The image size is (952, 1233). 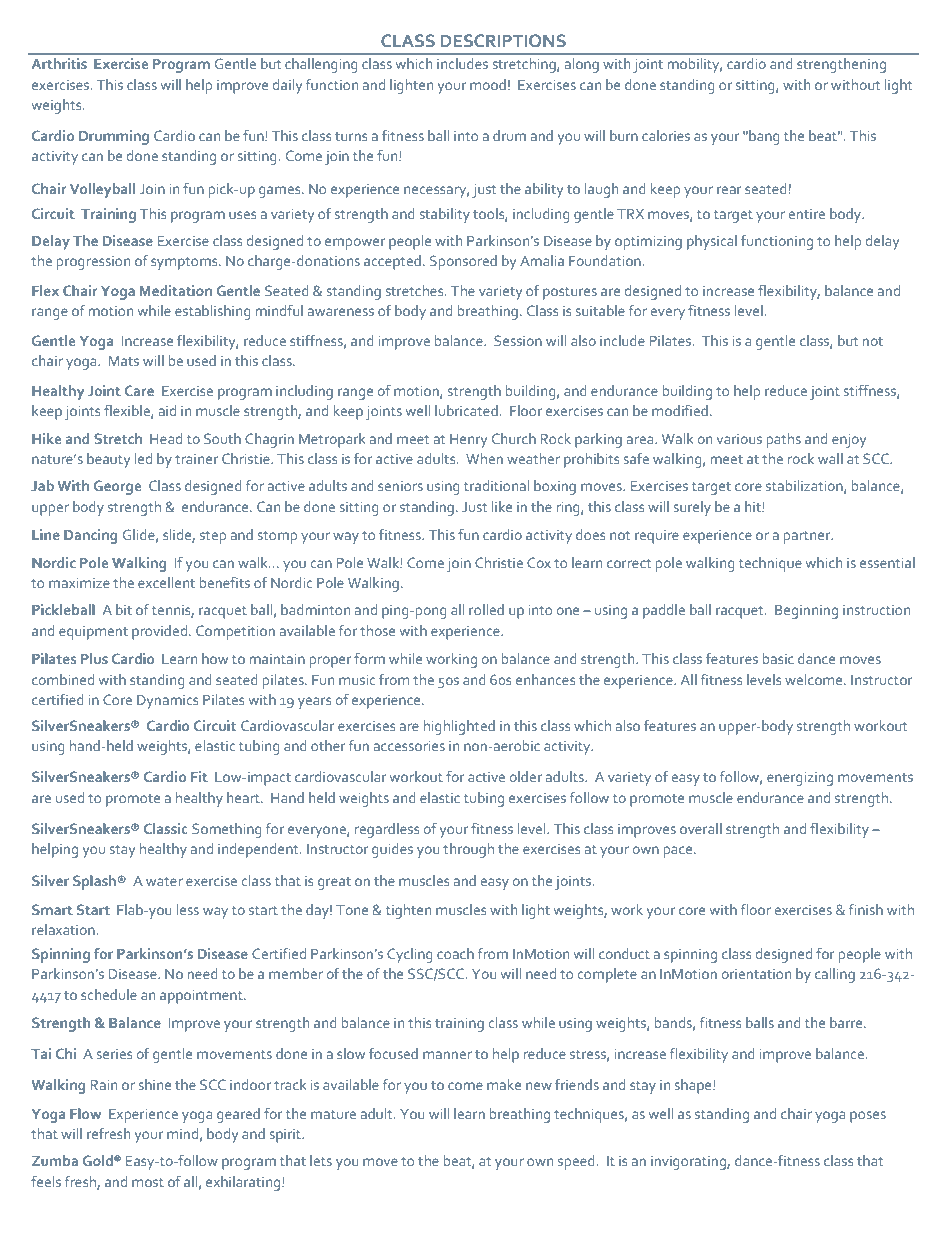 I want to click on mood, so click(x=488, y=84).
